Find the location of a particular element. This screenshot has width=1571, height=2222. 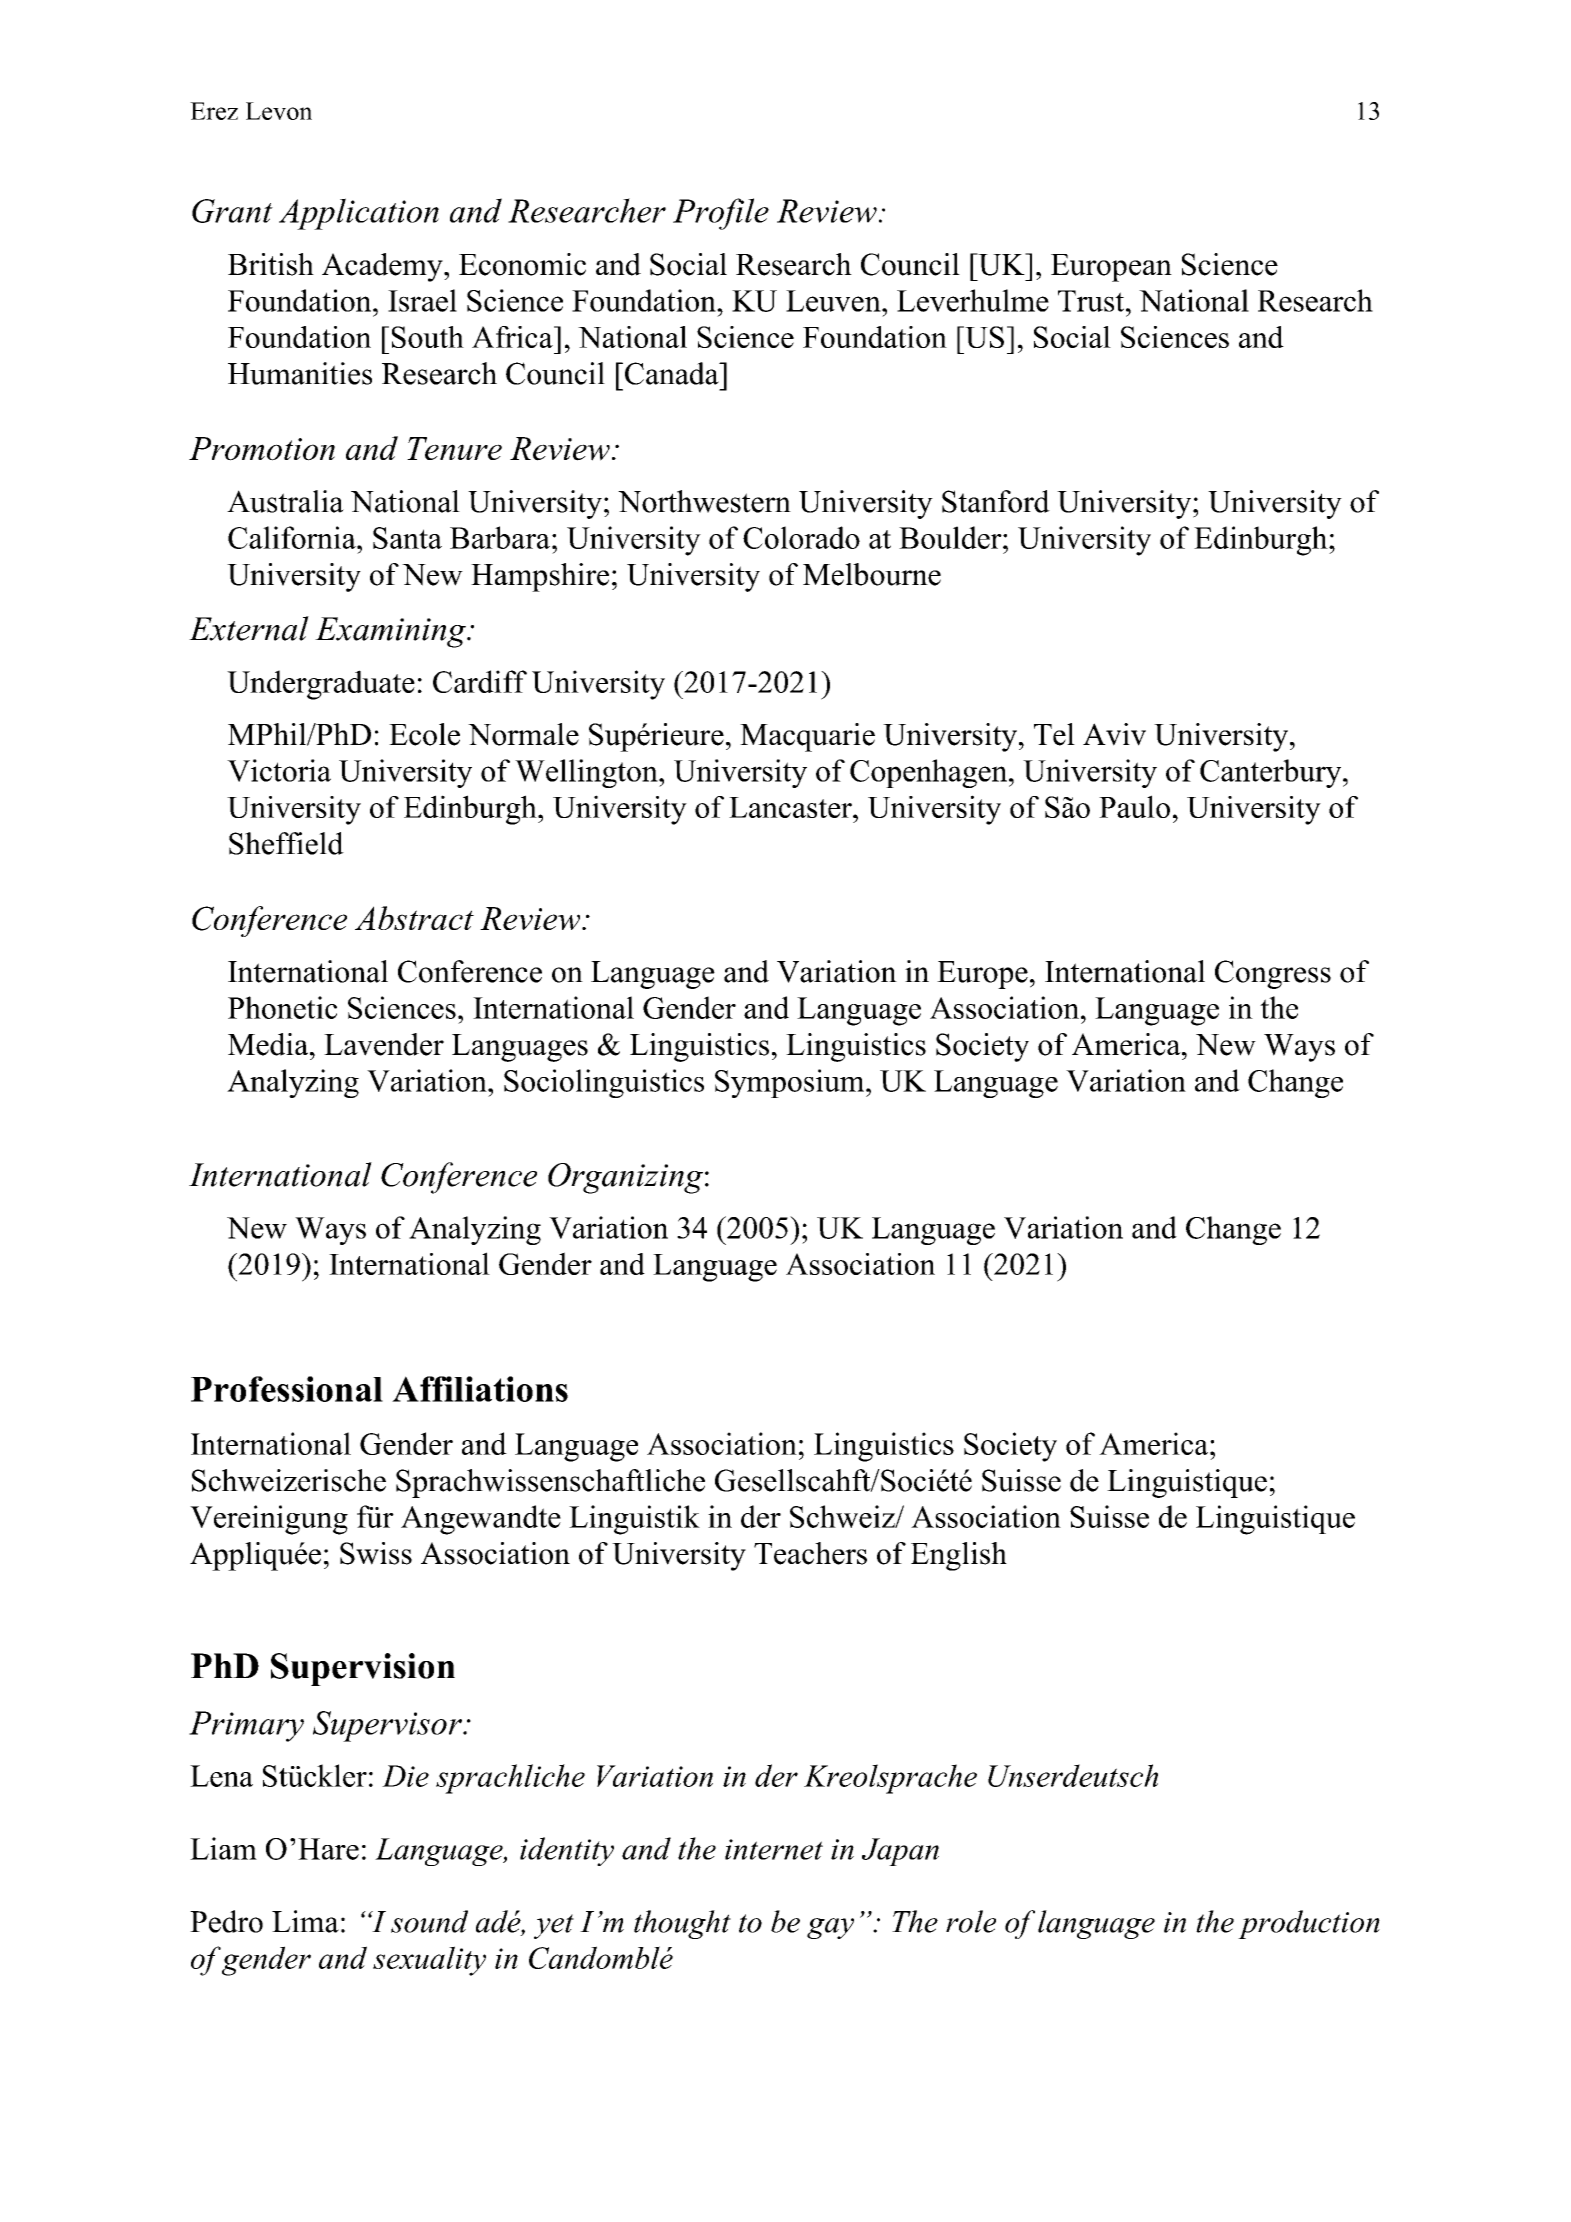

Application is located at coordinates (359, 214).
